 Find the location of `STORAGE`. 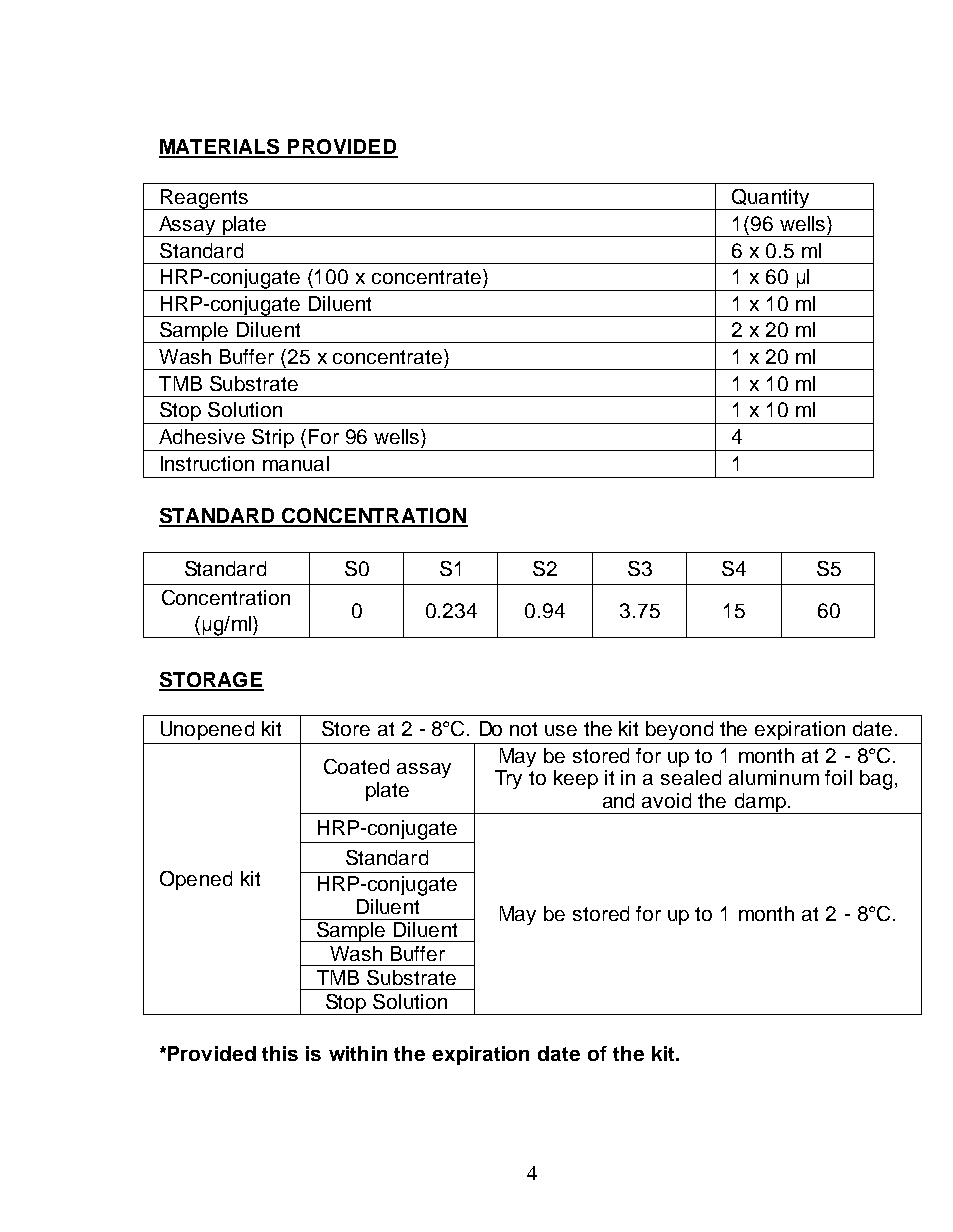

STORAGE is located at coordinates (211, 681).
